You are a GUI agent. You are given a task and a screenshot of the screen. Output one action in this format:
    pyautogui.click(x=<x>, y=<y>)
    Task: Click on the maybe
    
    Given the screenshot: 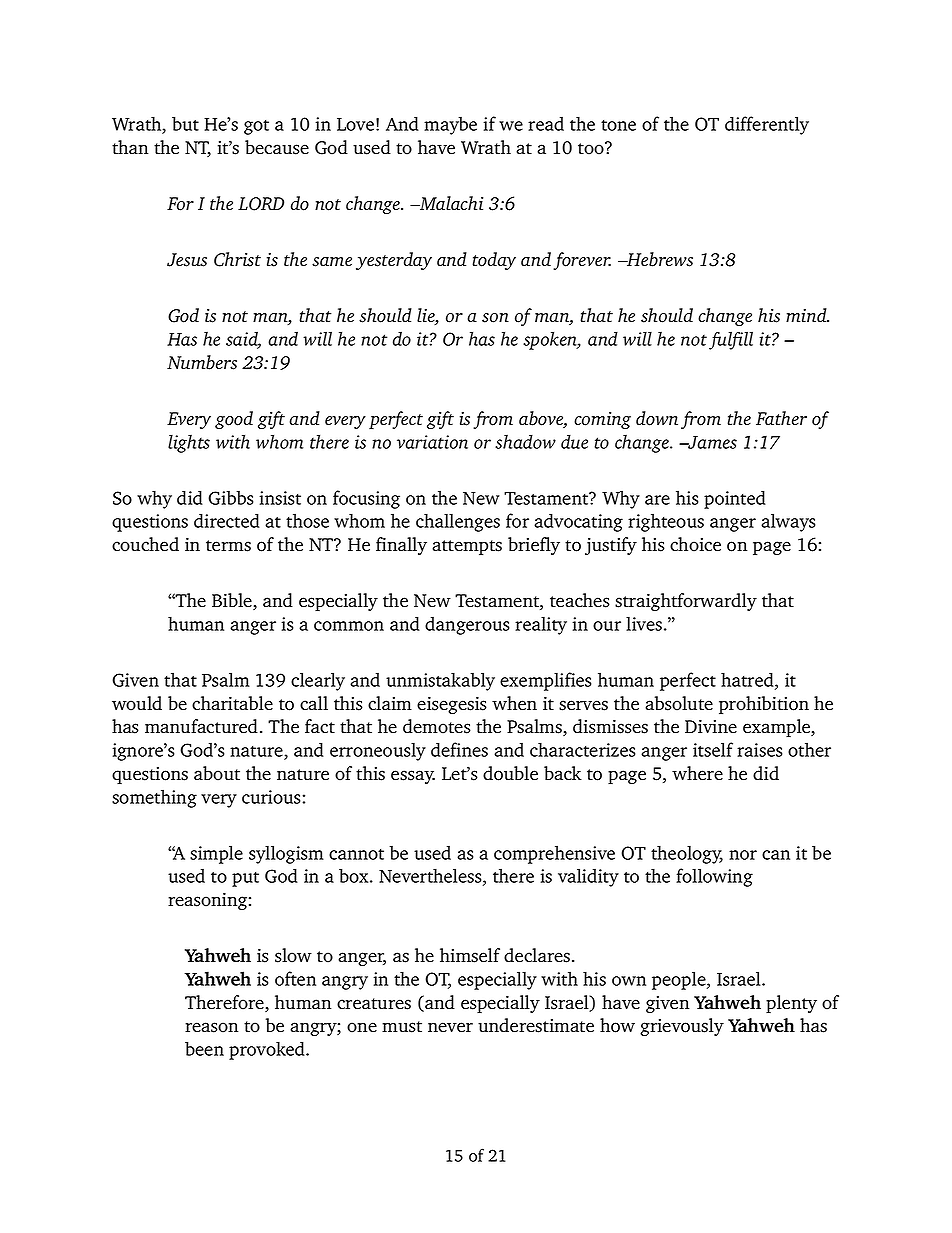 What is the action you would take?
    pyautogui.click(x=450, y=126)
